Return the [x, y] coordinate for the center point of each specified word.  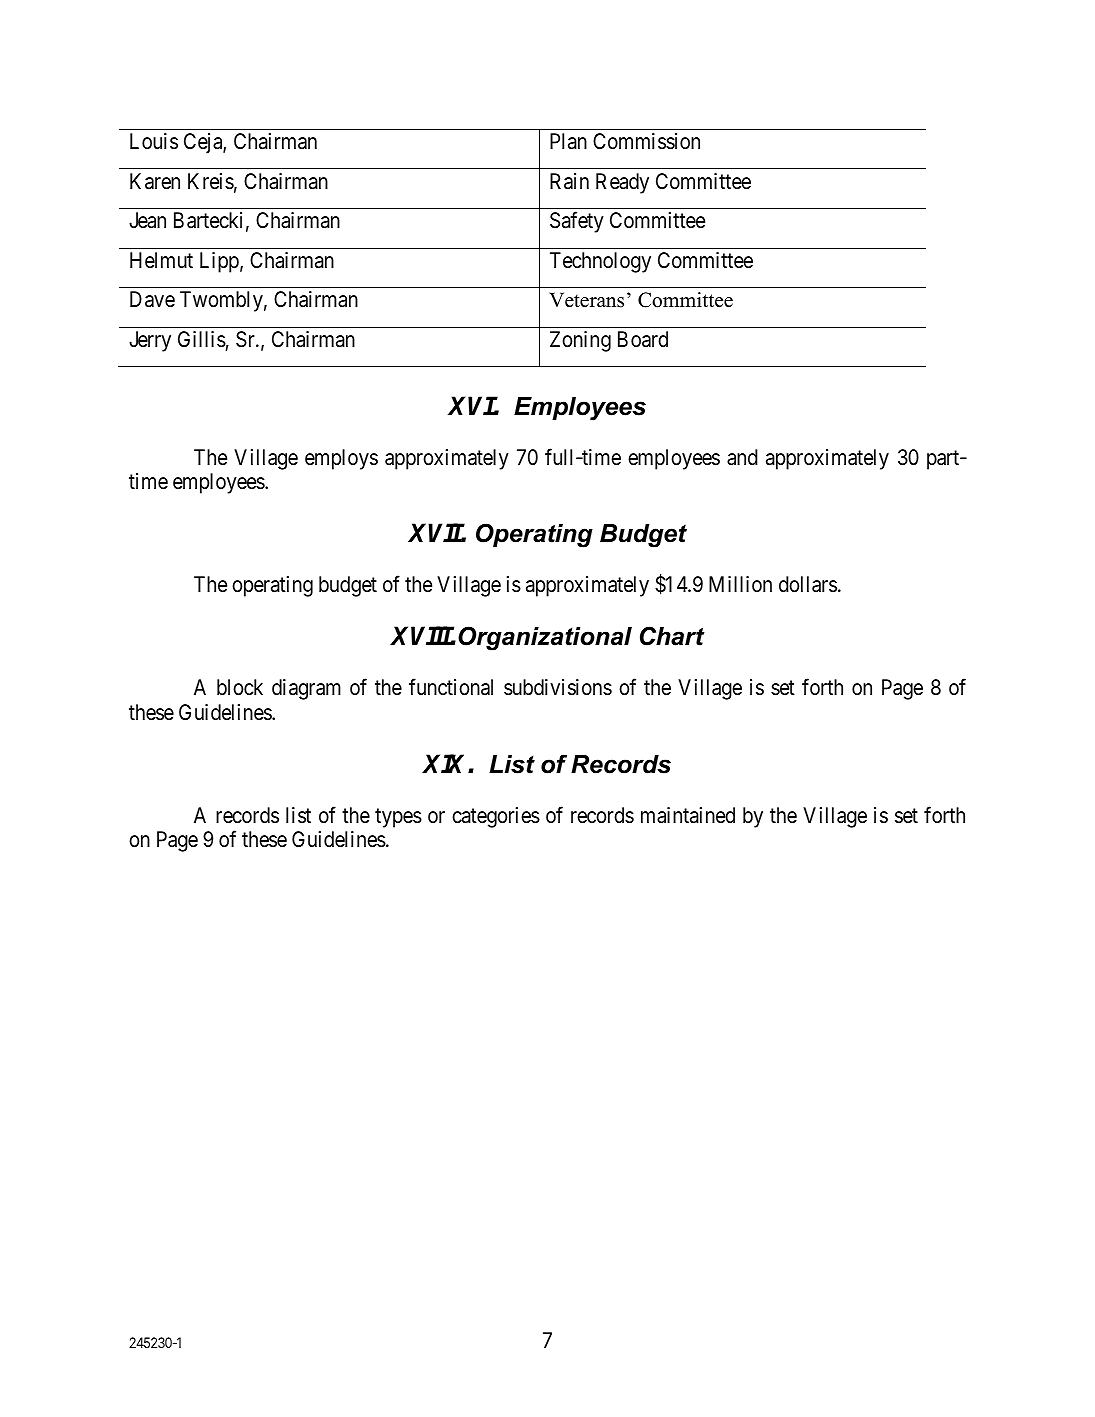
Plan [568, 141]
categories [496, 817]
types [398, 818]
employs [341, 459]
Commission [646, 141]
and [742, 457]
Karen [155, 181]
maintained [688, 815]
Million [740, 584]
